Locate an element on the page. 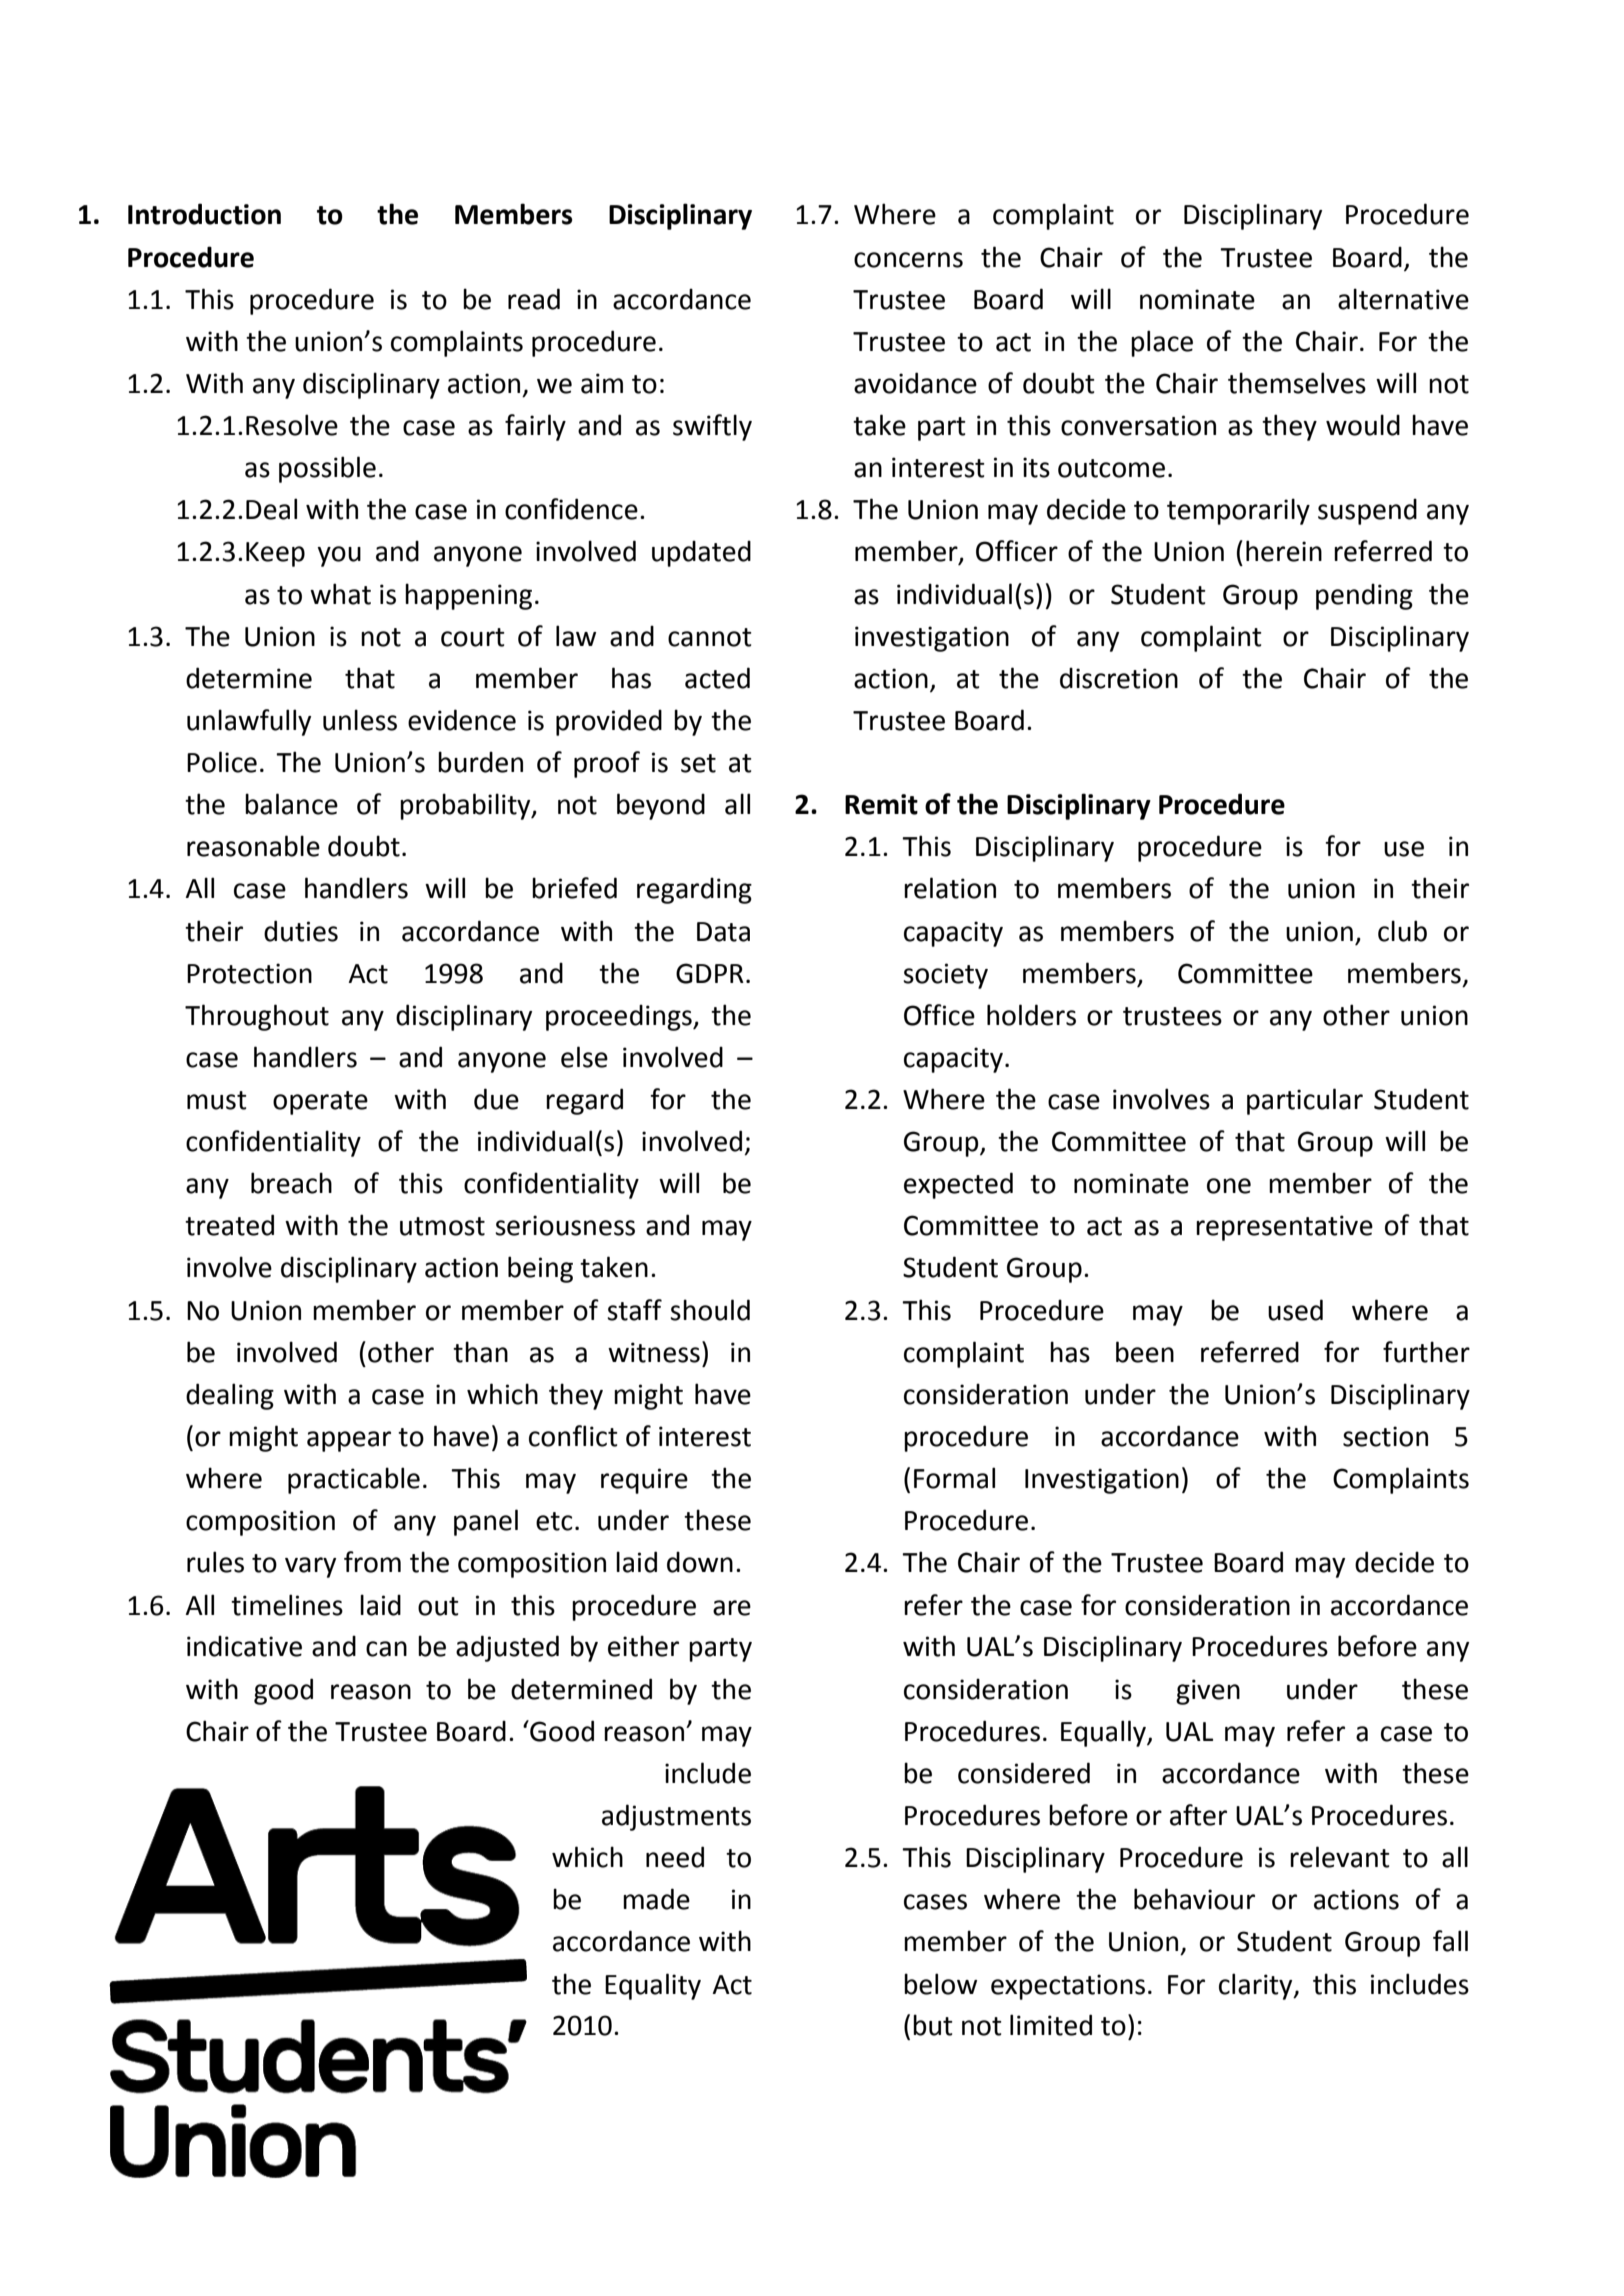 This document has width=1624, height=2296. from is located at coordinates (372, 1562).
